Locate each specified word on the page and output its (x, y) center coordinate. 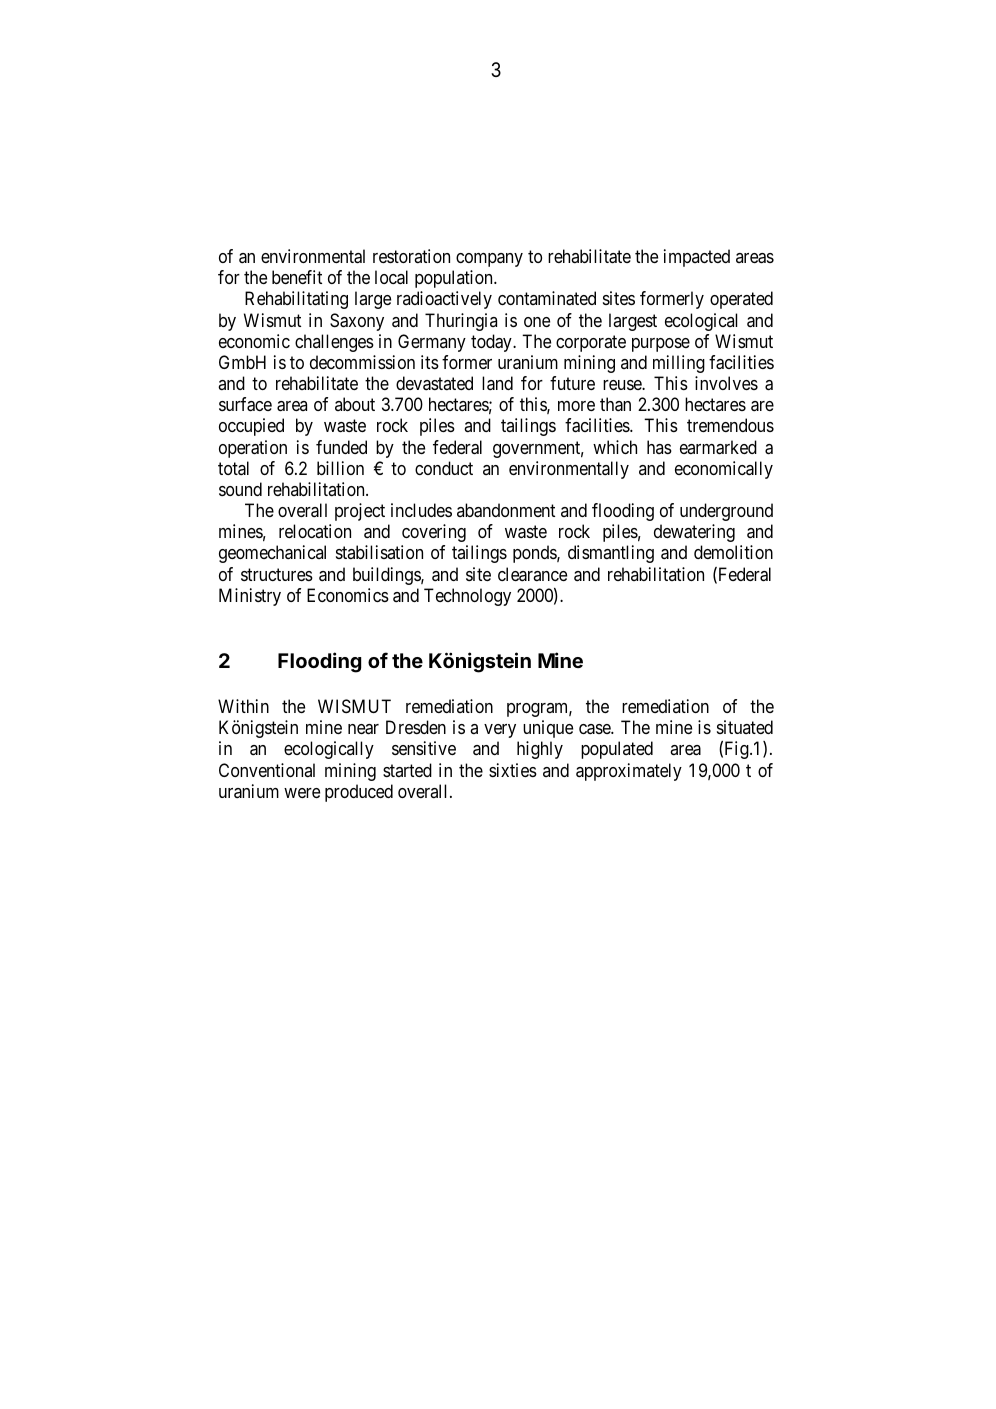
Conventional (267, 770)
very (500, 731)
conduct (444, 468)
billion (340, 468)
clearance (532, 574)
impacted (697, 258)
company (489, 260)
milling (679, 364)
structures (277, 574)
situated (745, 727)
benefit (297, 277)
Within (243, 706)
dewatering (694, 533)
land (497, 383)
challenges (334, 343)
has (659, 447)
